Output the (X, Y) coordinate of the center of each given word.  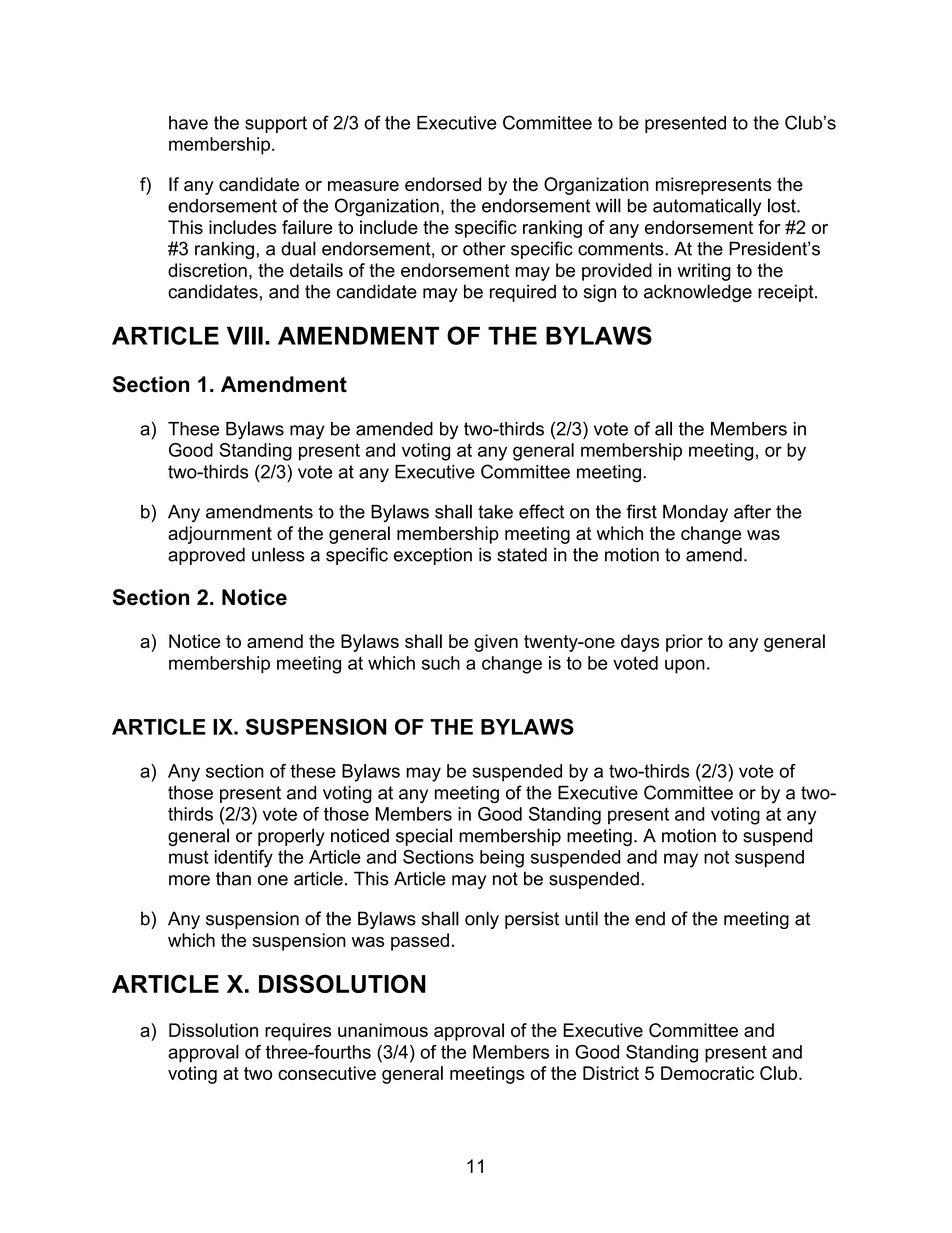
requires (298, 1032)
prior (684, 643)
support (276, 124)
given (496, 643)
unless (278, 554)
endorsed (443, 184)
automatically (707, 207)
